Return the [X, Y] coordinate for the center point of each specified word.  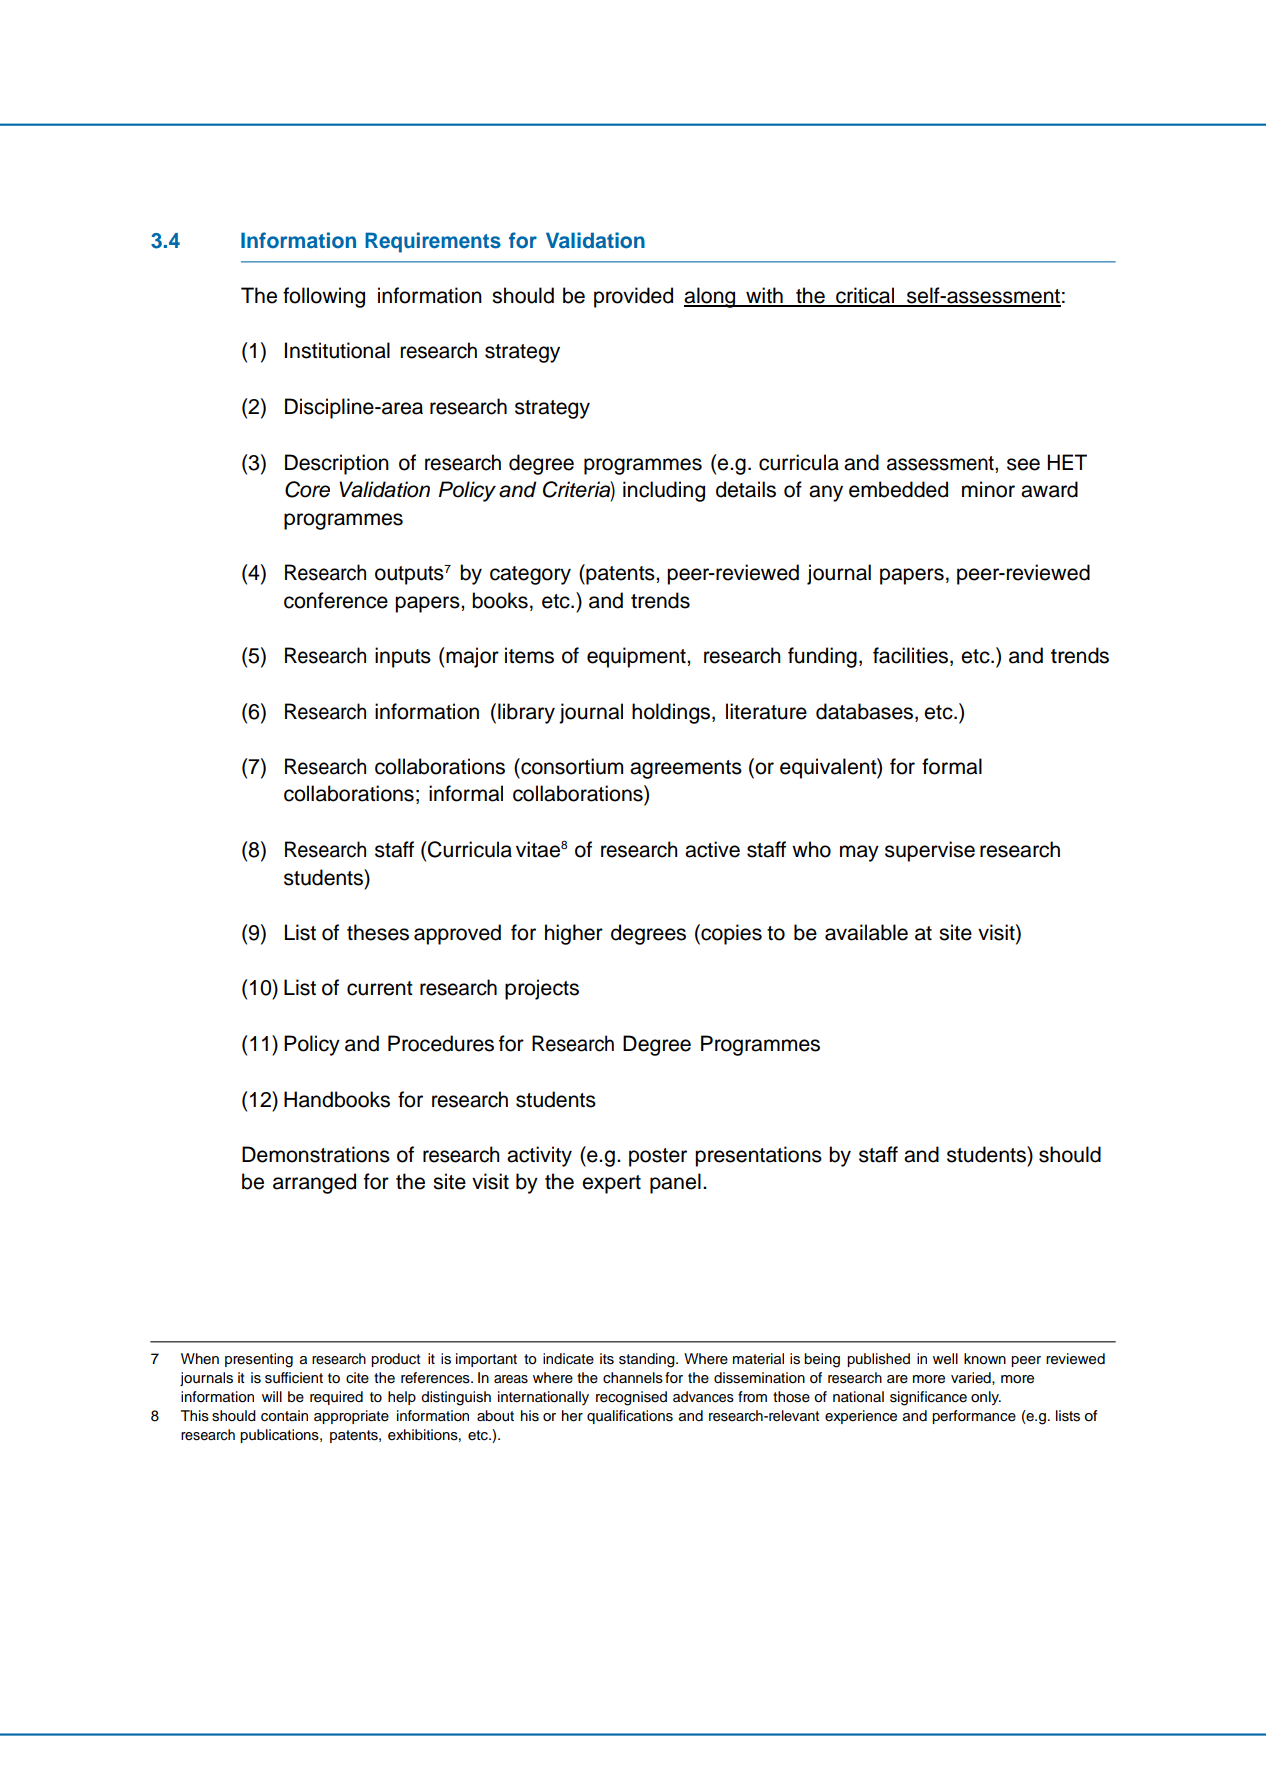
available [866, 932]
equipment [637, 657]
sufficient [294, 1378]
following [324, 297]
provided [633, 297]
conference [336, 600]
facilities [912, 656]
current [380, 988]
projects [542, 989]
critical [865, 296]
